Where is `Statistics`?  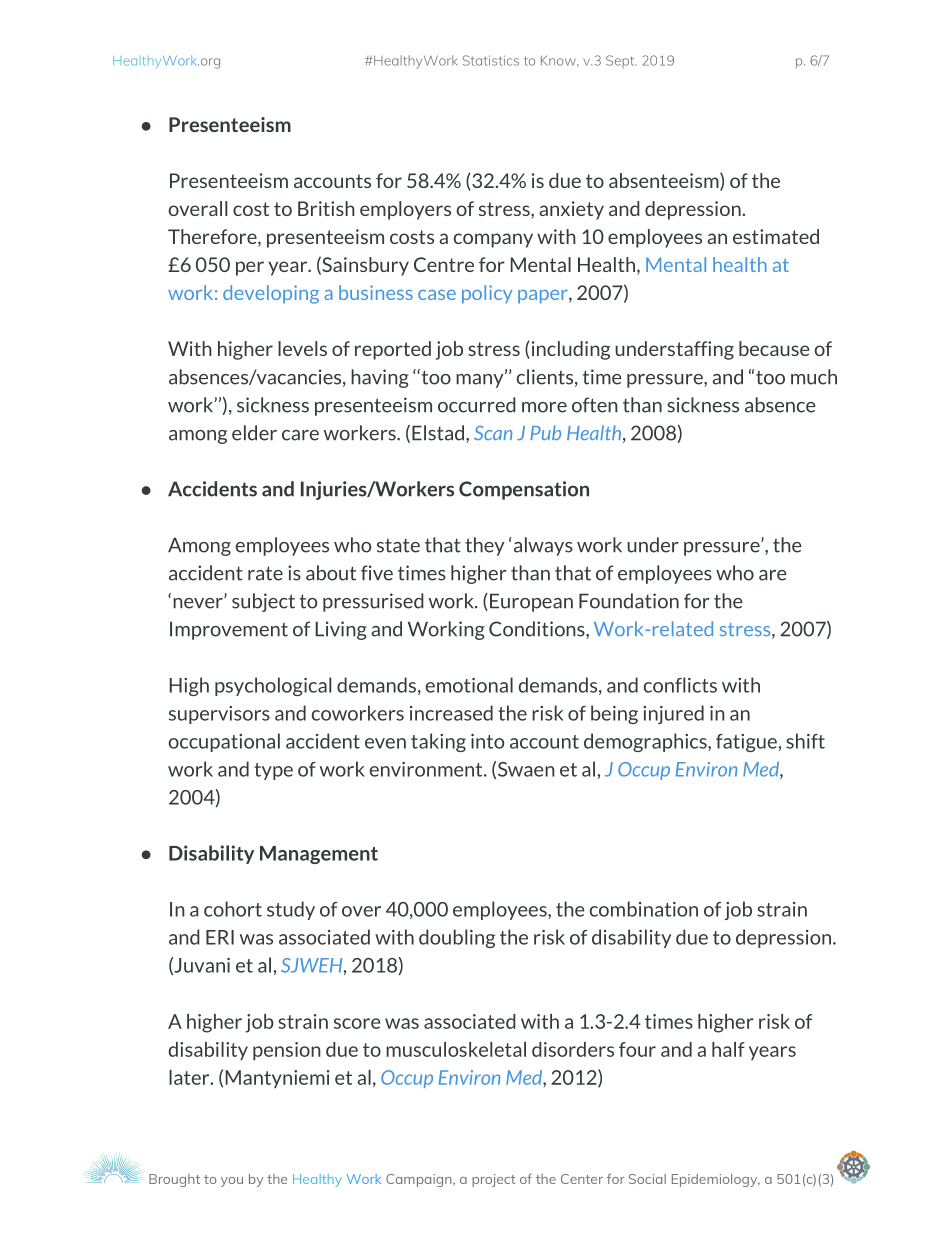 Statistics is located at coordinates (491, 60).
